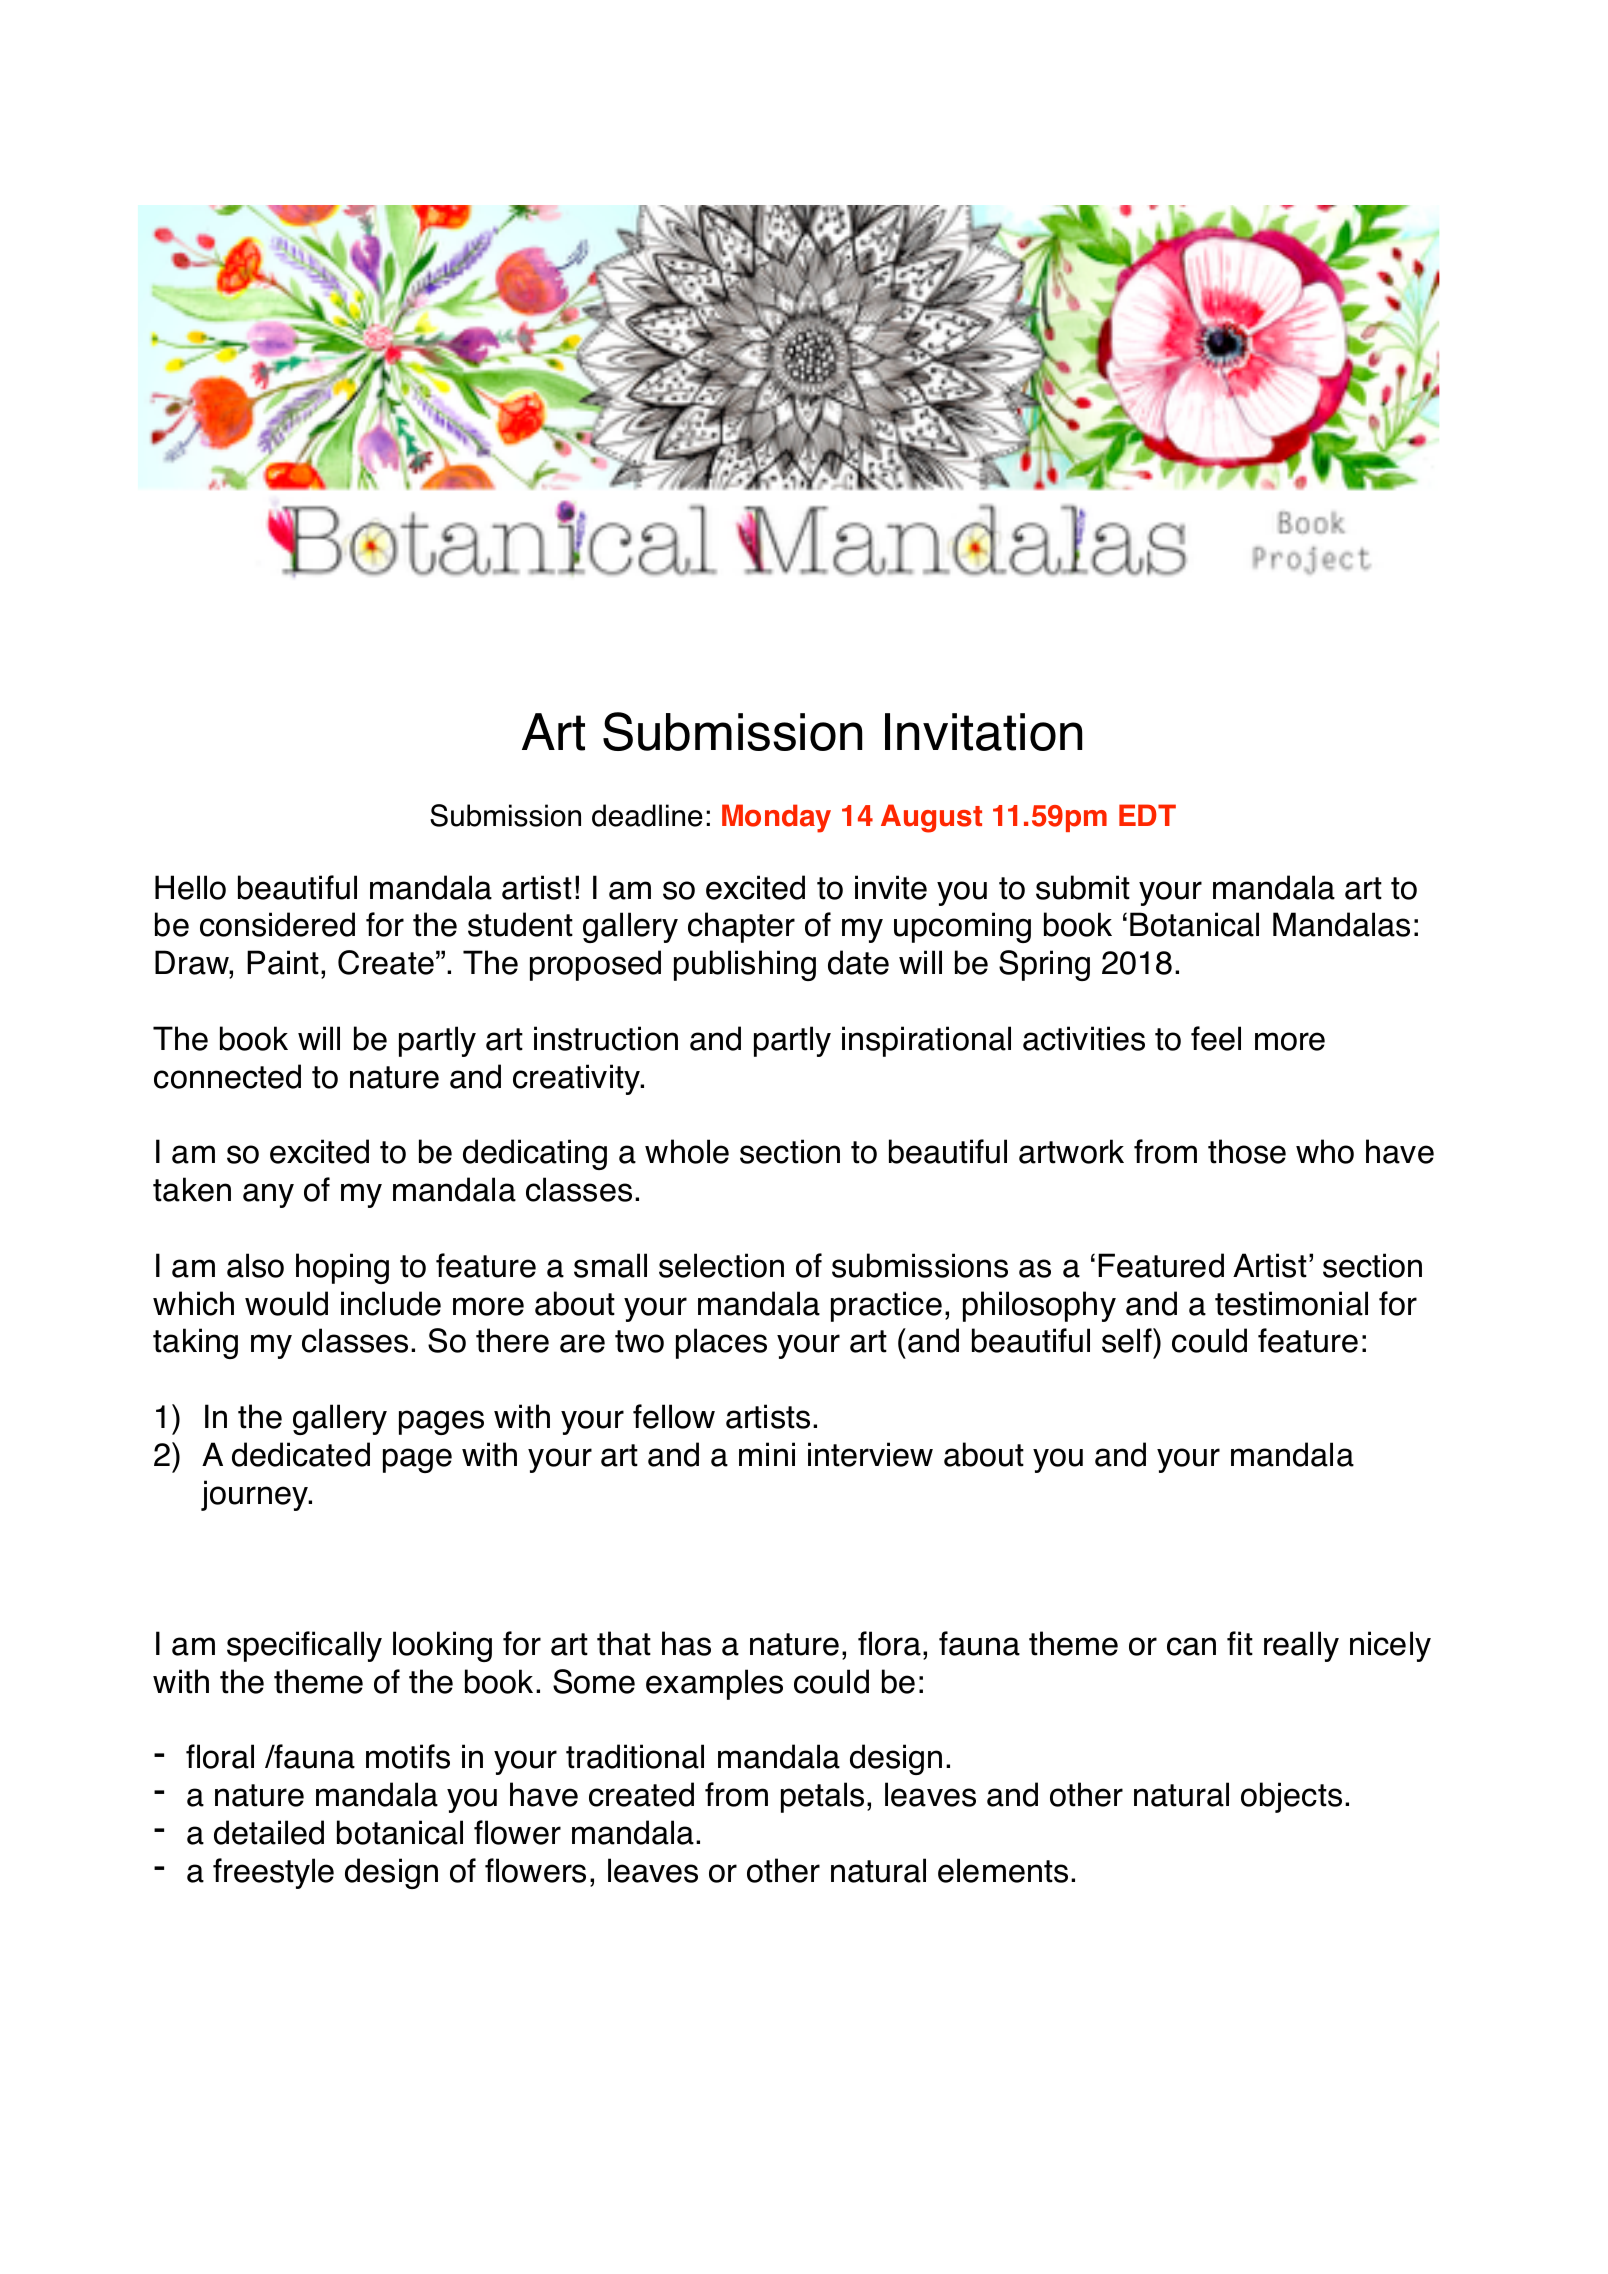 This page has height=2274, width=1608. Describe the element at coordinates (1247, 1151) in the page. I see `those` at that location.
